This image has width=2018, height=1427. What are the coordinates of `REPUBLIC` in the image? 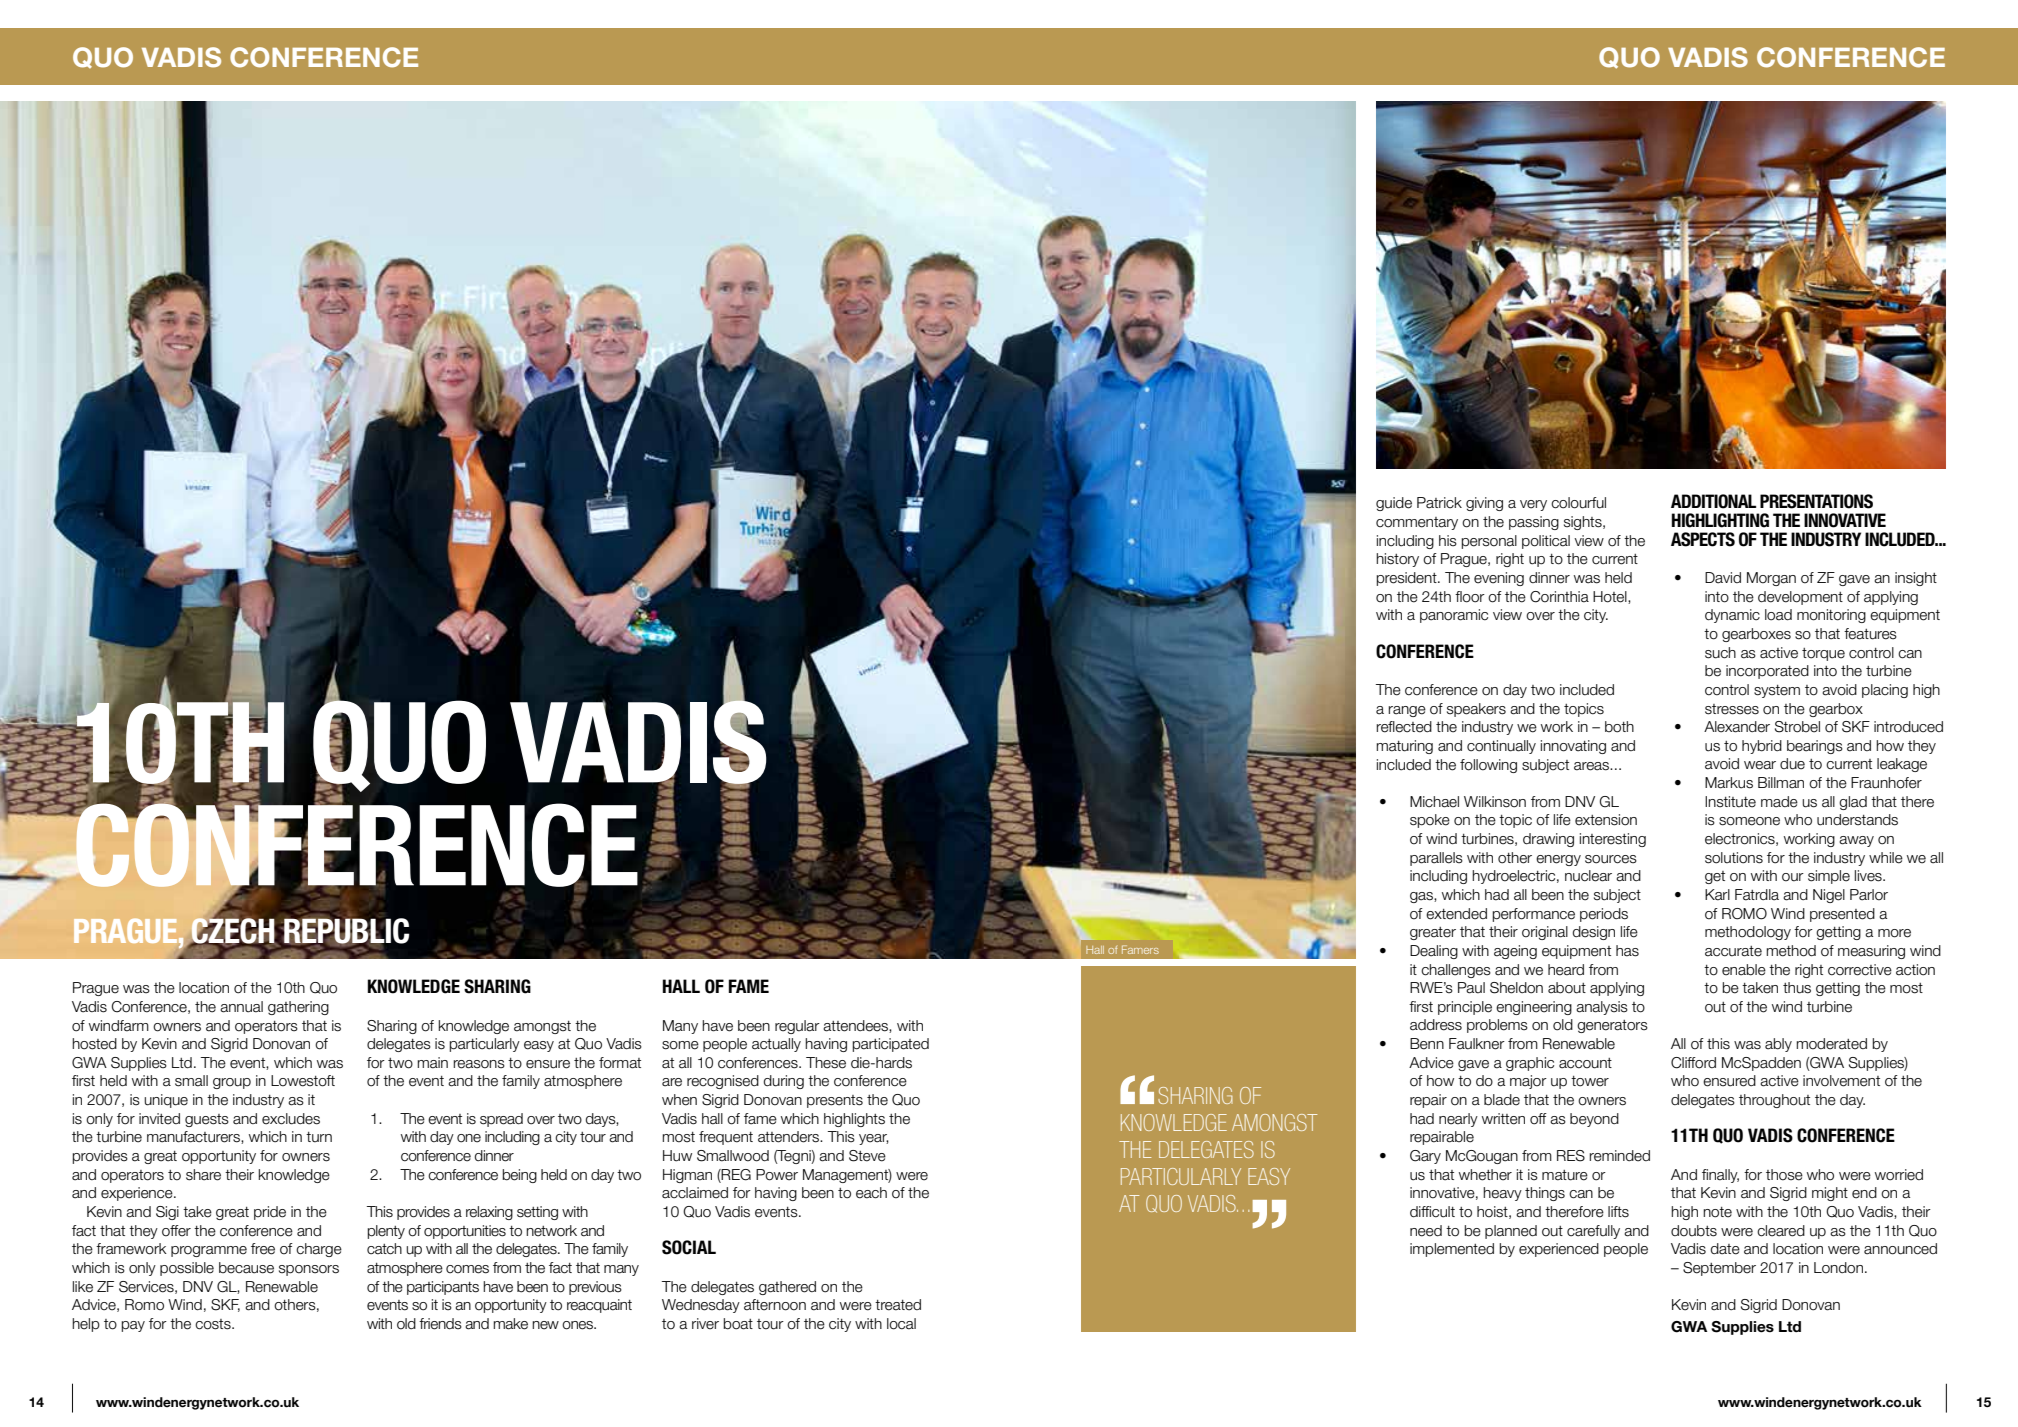 It's located at (345, 932).
